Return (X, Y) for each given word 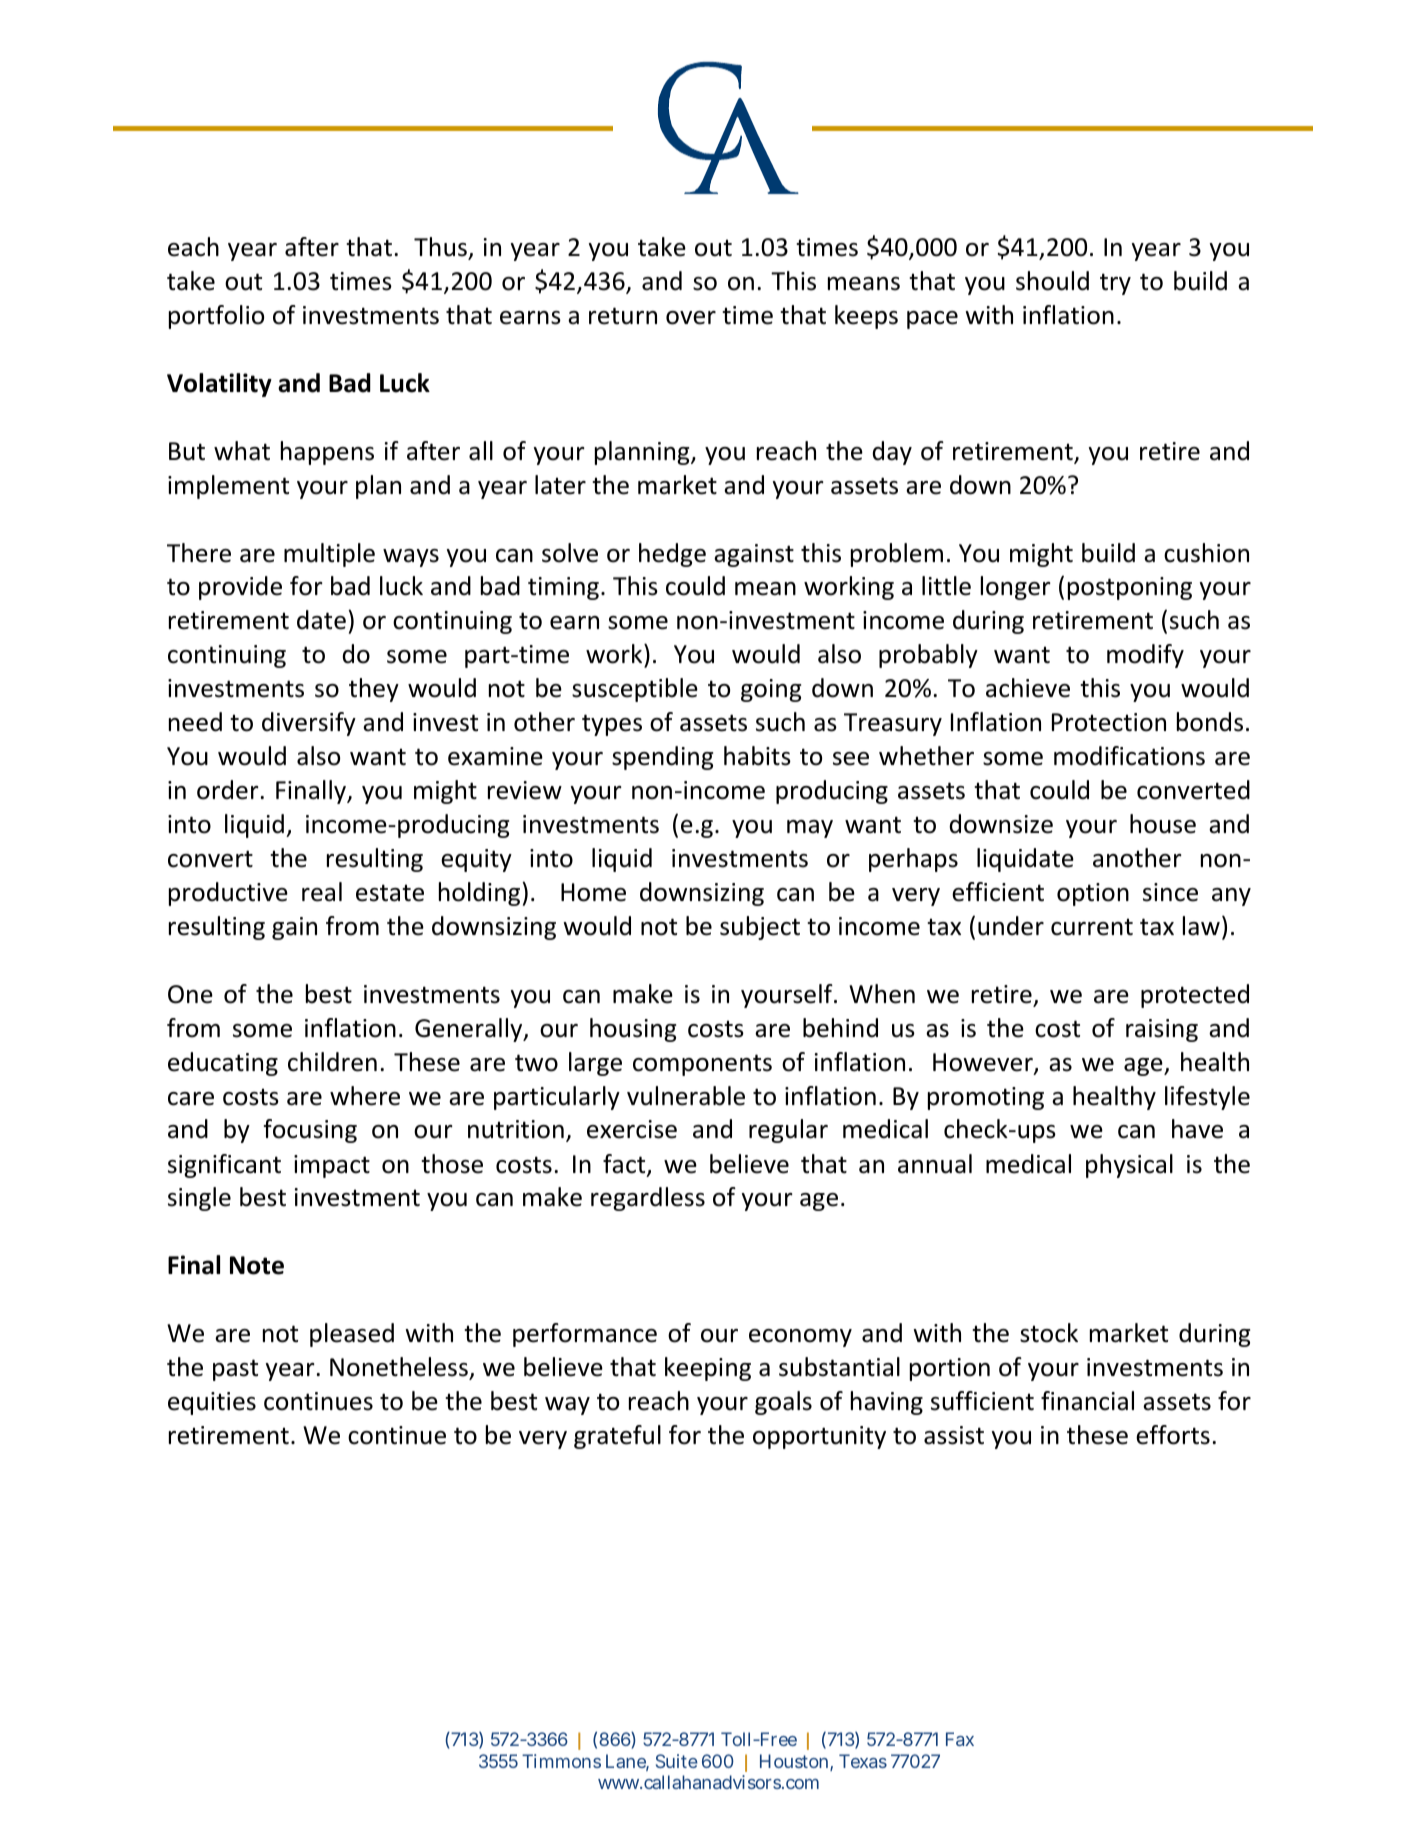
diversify (309, 724)
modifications (1129, 756)
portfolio (216, 317)
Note (257, 1265)
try (1115, 284)
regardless (648, 1199)
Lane (627, 1762)
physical (1129, 1166)
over (691, 318)
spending (662, 758)
